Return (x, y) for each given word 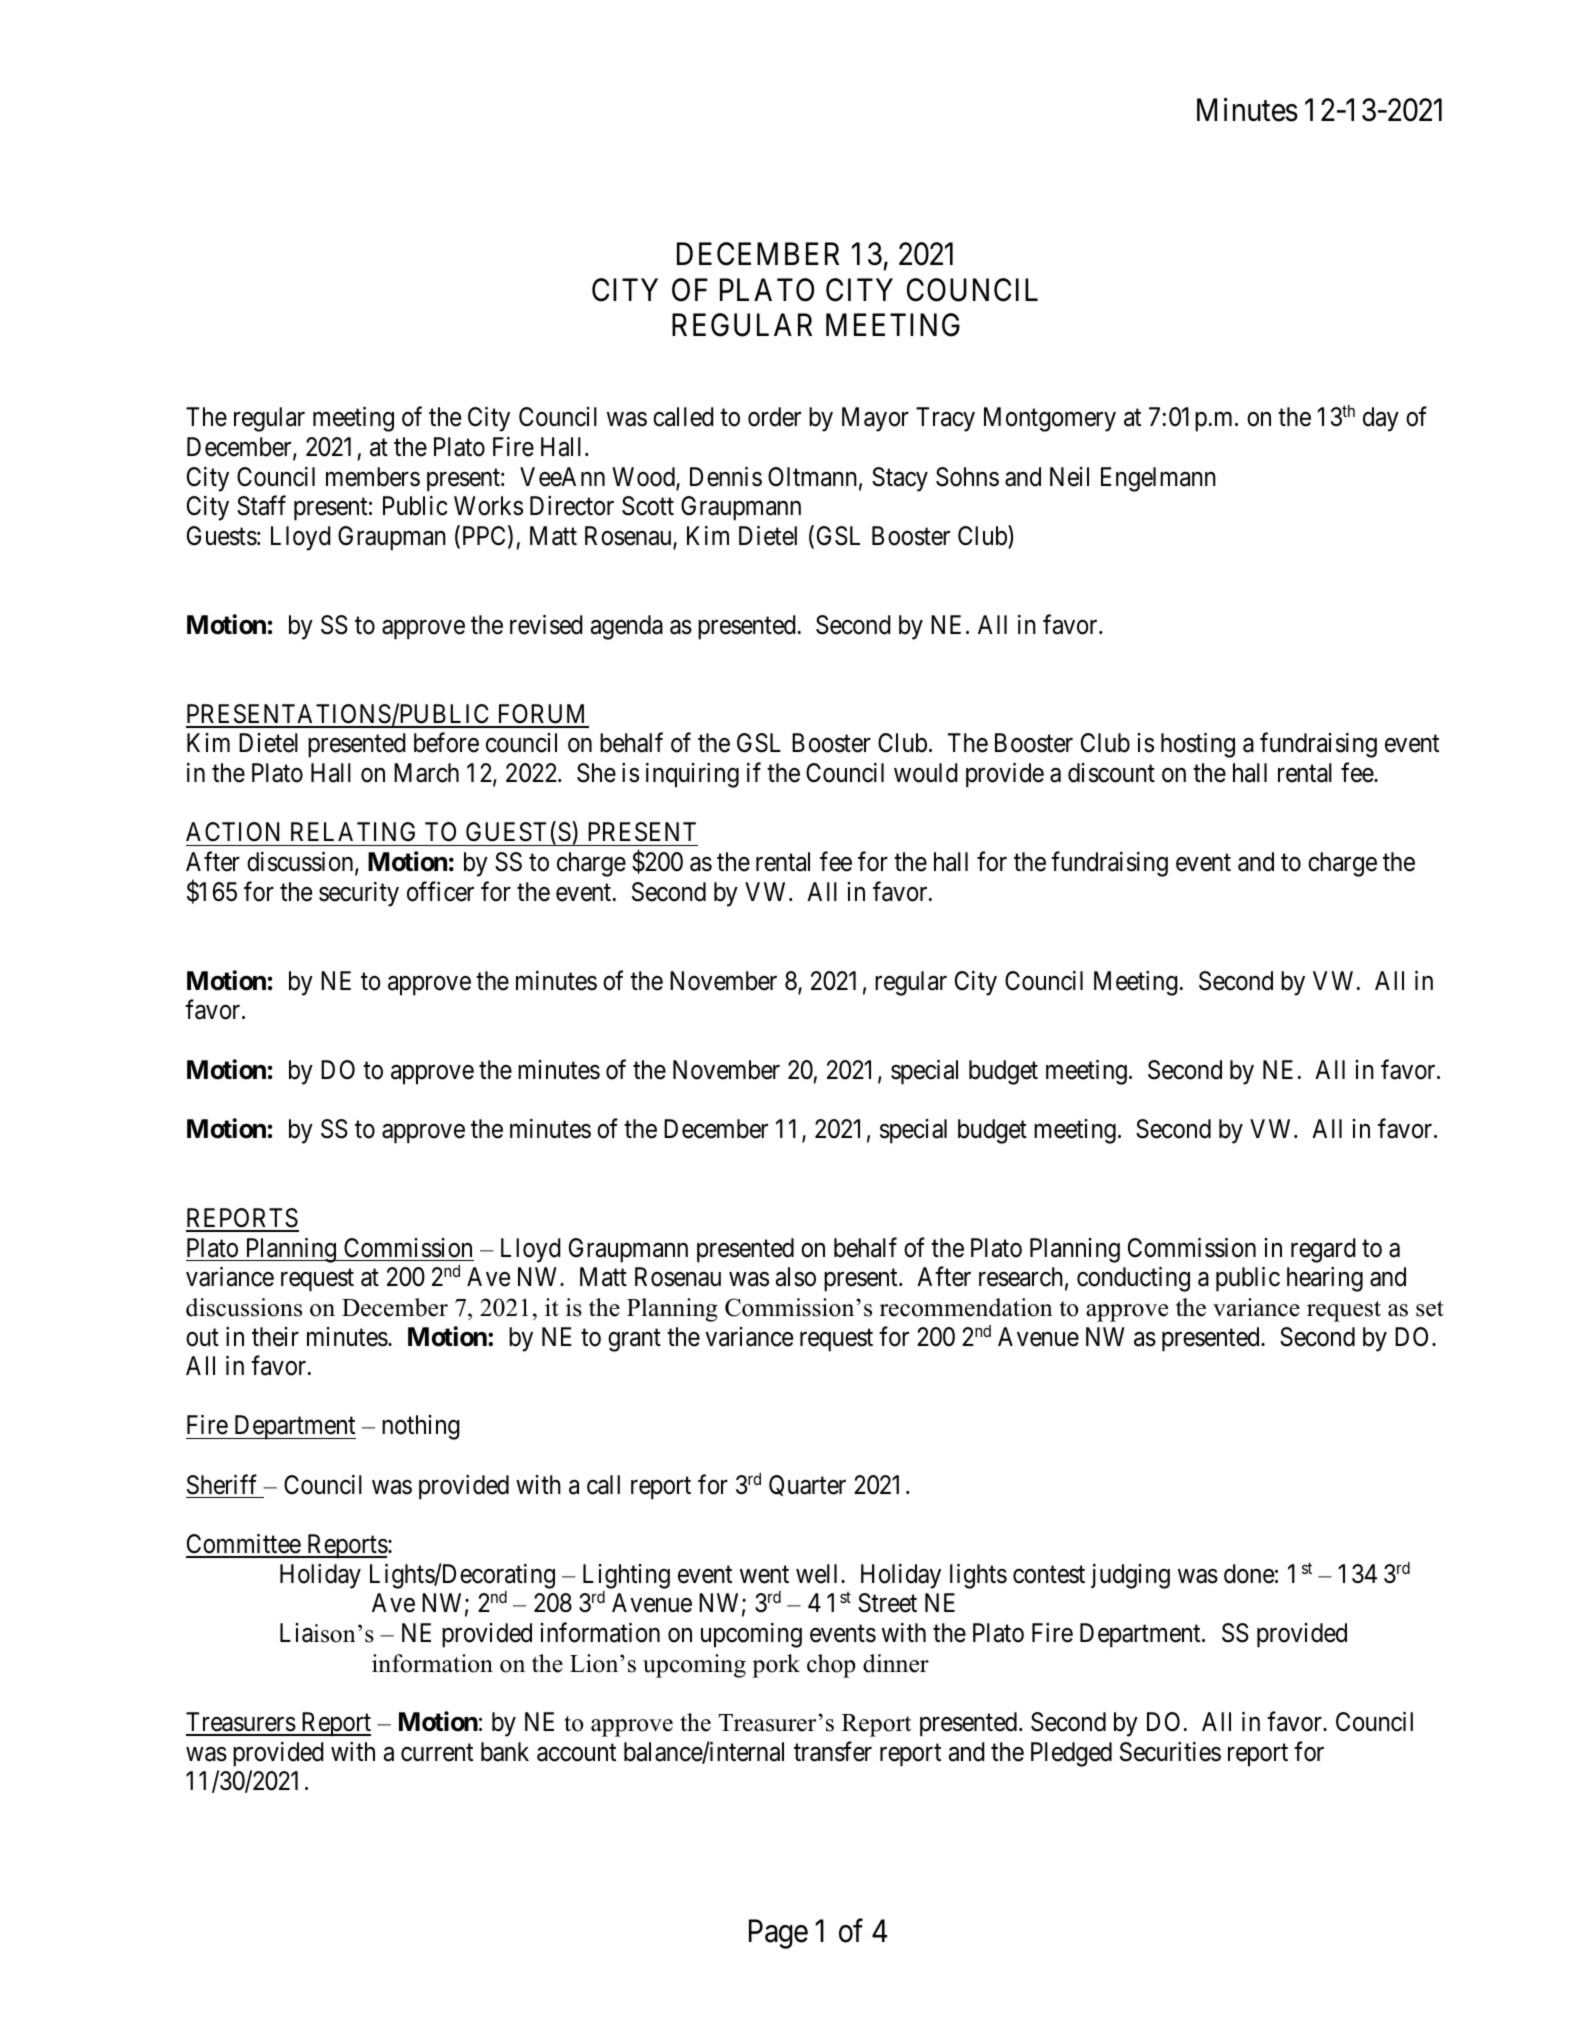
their (275, 1337)
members (373, 477)
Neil (1069, 477)
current (437, 1753)
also (796, 1277)
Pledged (1071, 1754)
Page (778, 1934)
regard (1323, 1250)
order (774, 417)
